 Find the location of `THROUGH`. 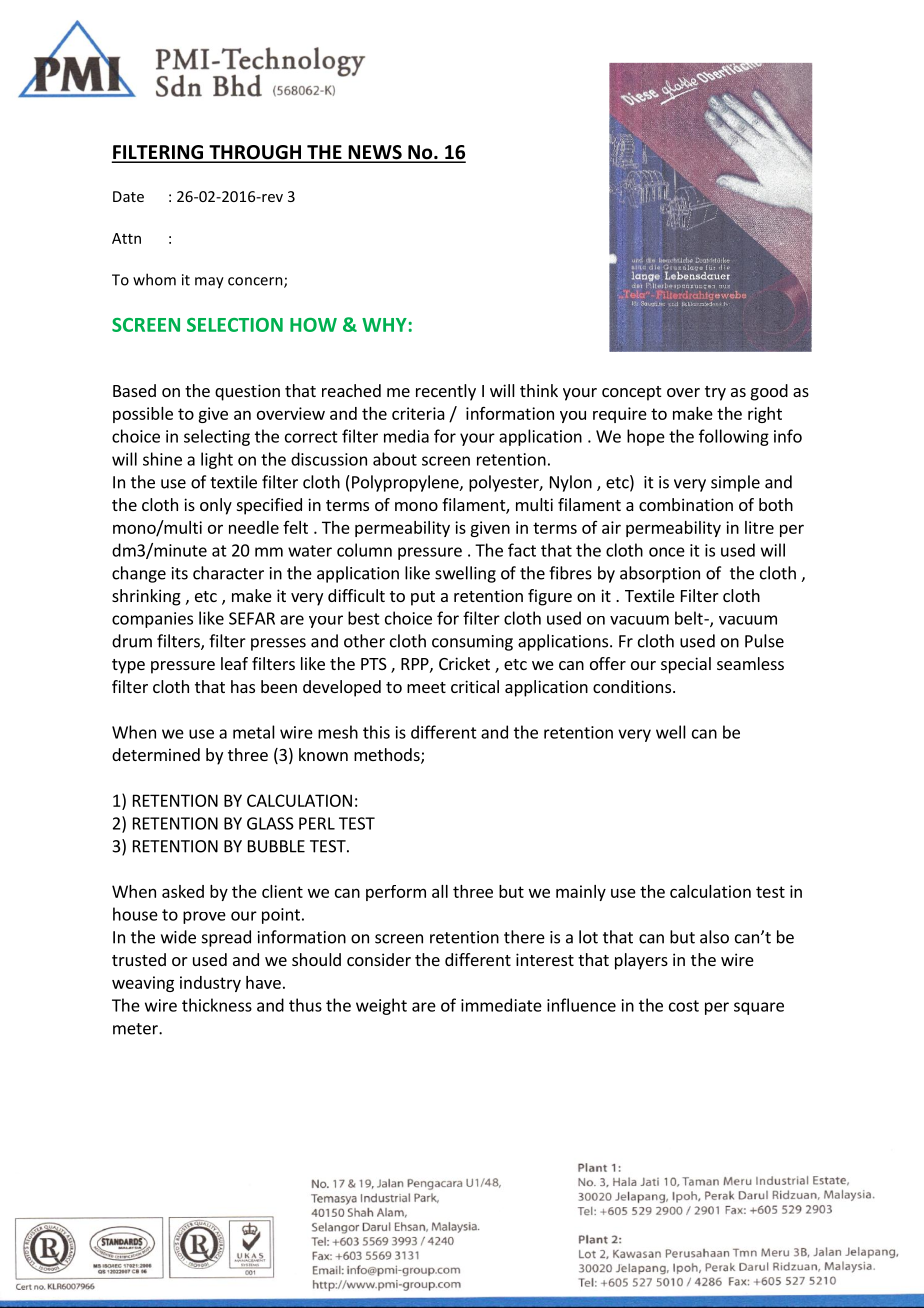

THROUGH is located at coordinates (255, 153).
